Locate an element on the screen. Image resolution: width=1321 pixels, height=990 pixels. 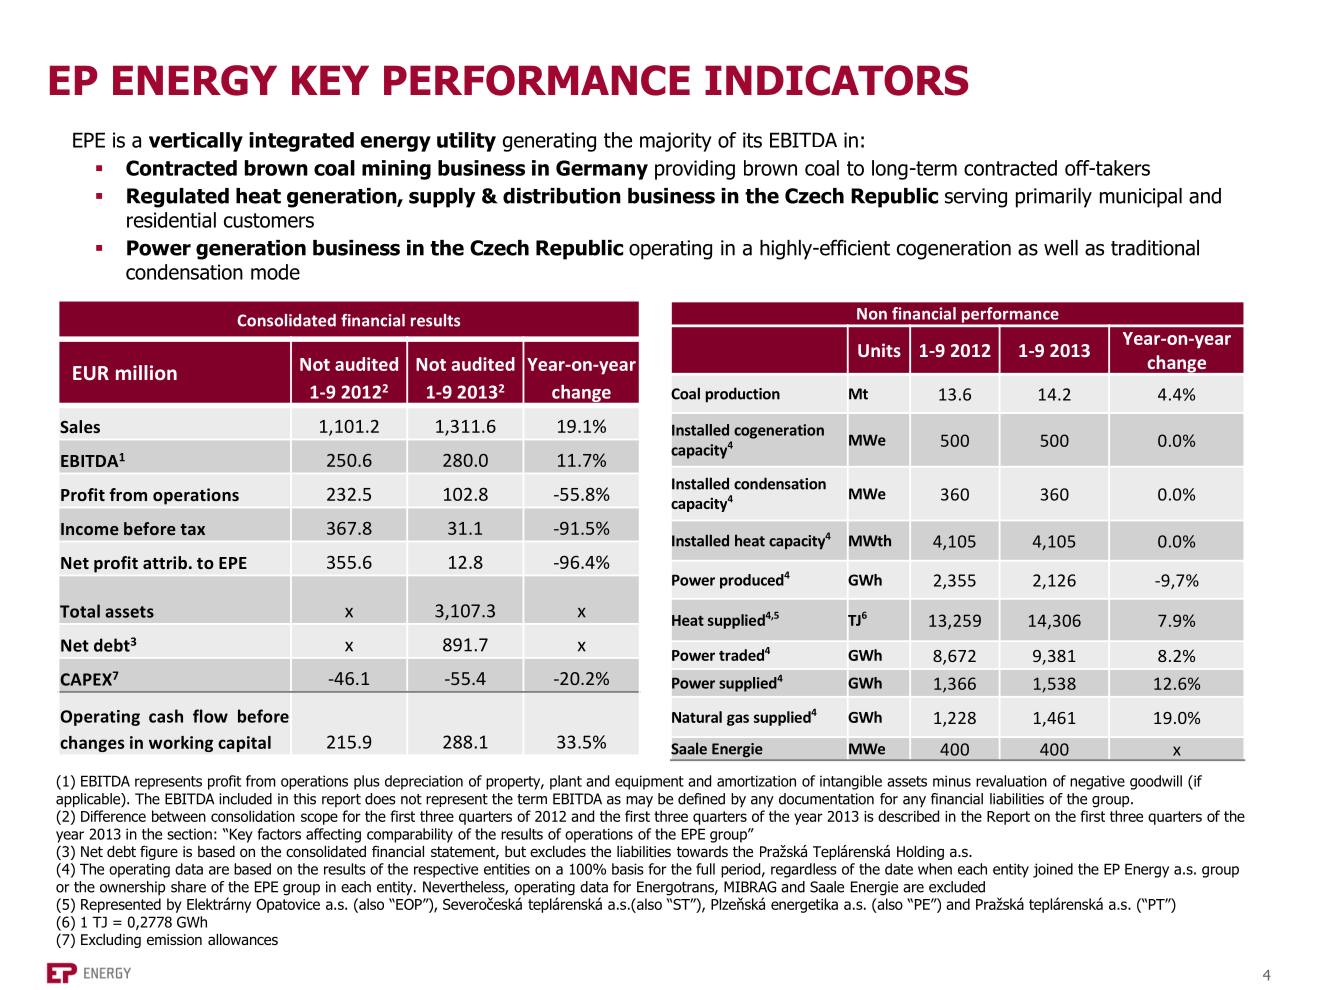
majority is located at coordinates (676, 142).
